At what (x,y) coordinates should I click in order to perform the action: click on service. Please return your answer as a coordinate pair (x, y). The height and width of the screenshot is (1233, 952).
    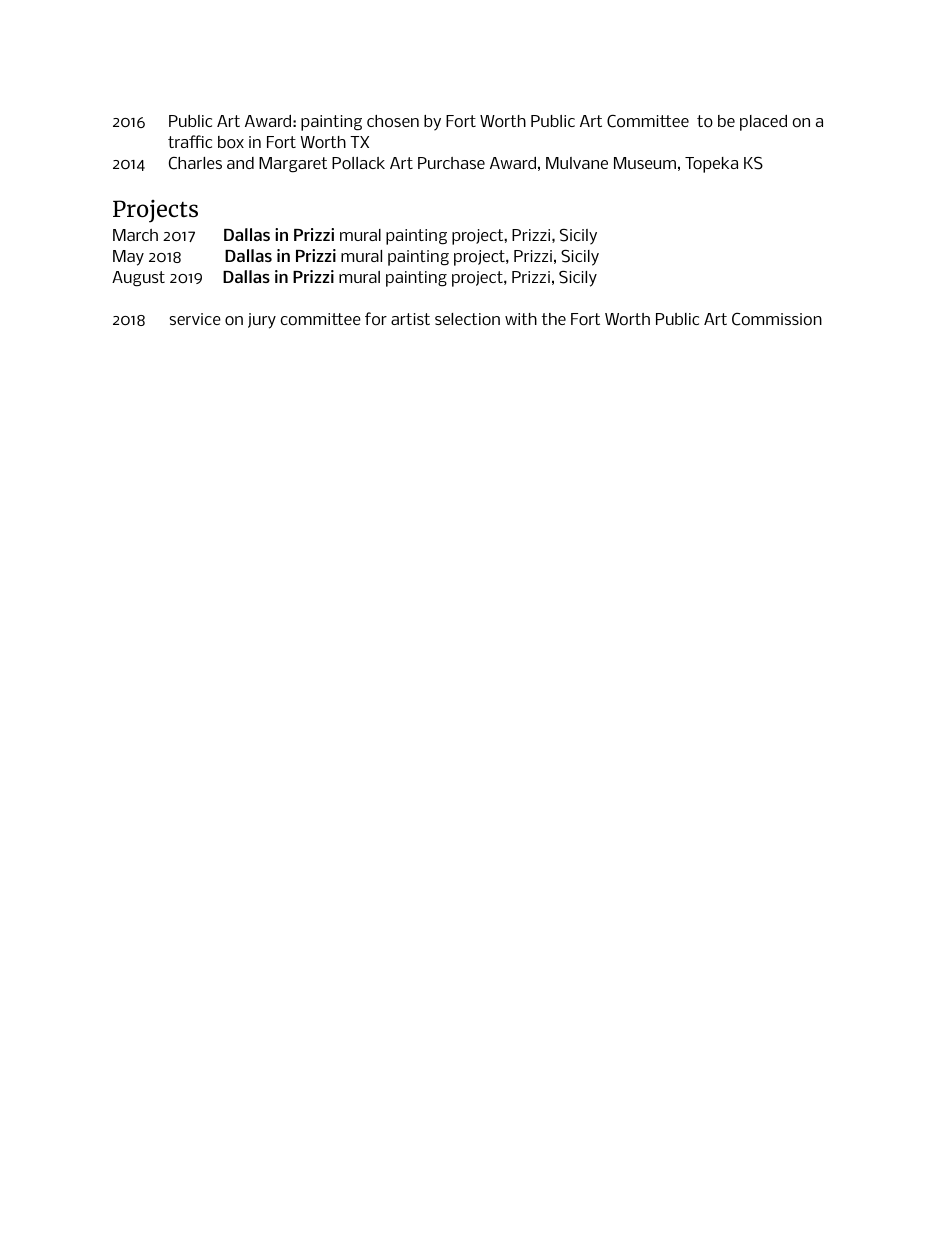
    Looking at the image, I should click on (195, 319).
